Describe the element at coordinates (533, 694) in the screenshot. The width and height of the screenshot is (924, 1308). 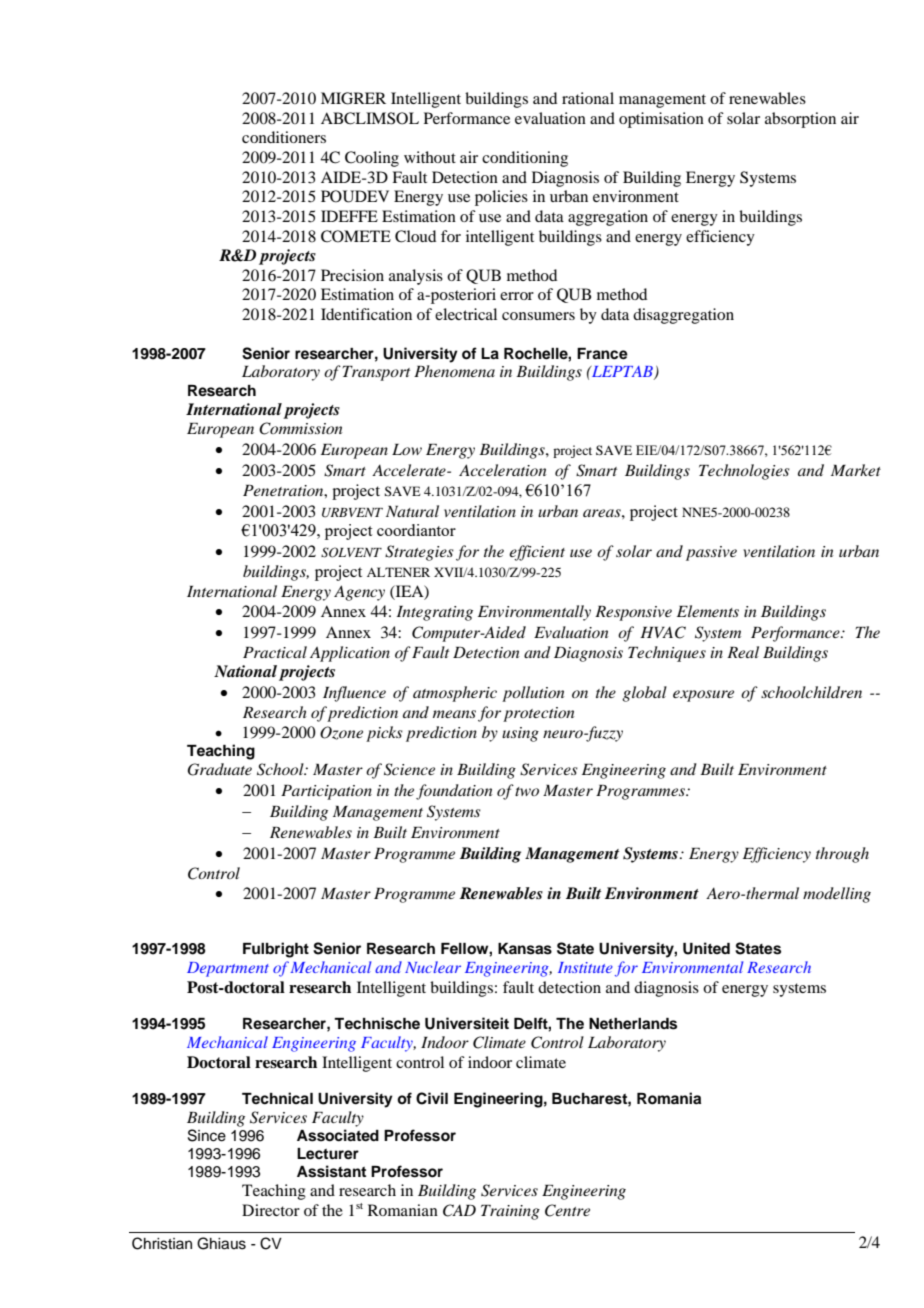
I see `pollution` at that location.
